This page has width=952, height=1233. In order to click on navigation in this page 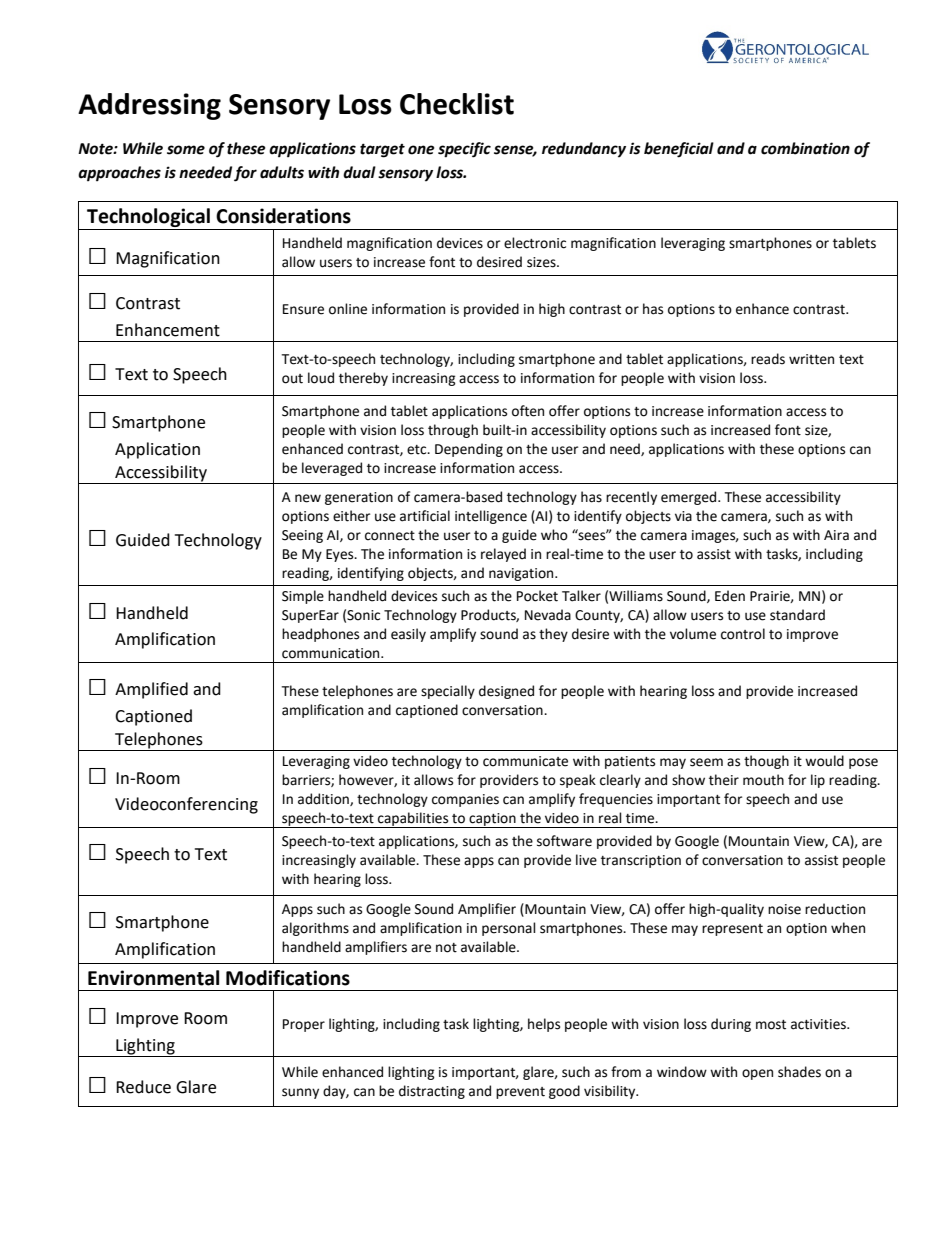, I will do `click(522, 574)`.
